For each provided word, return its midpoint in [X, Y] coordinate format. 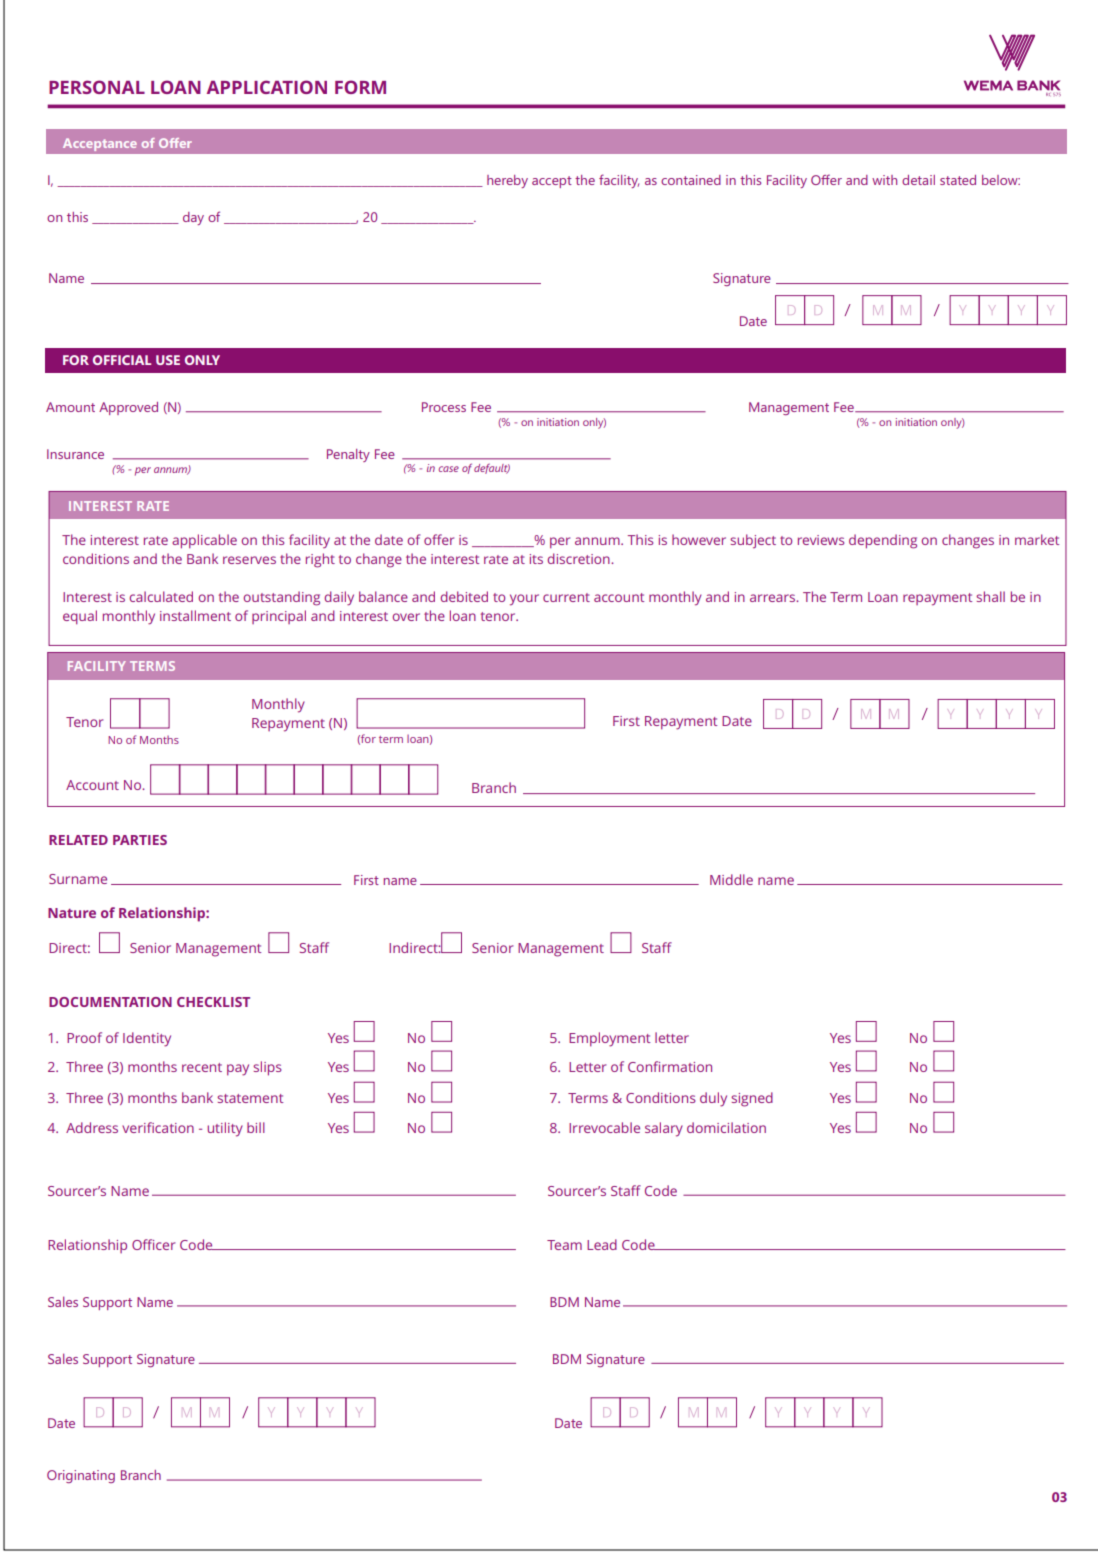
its [536, 559]
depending [883, 541]
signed [752, 1099]
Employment [610, 1039]
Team [564, 1245]
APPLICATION [267, 87]
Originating [81, 1476]
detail [918, 180]
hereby [507, 181]
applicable [204, 541]
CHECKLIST [213, 1002]
